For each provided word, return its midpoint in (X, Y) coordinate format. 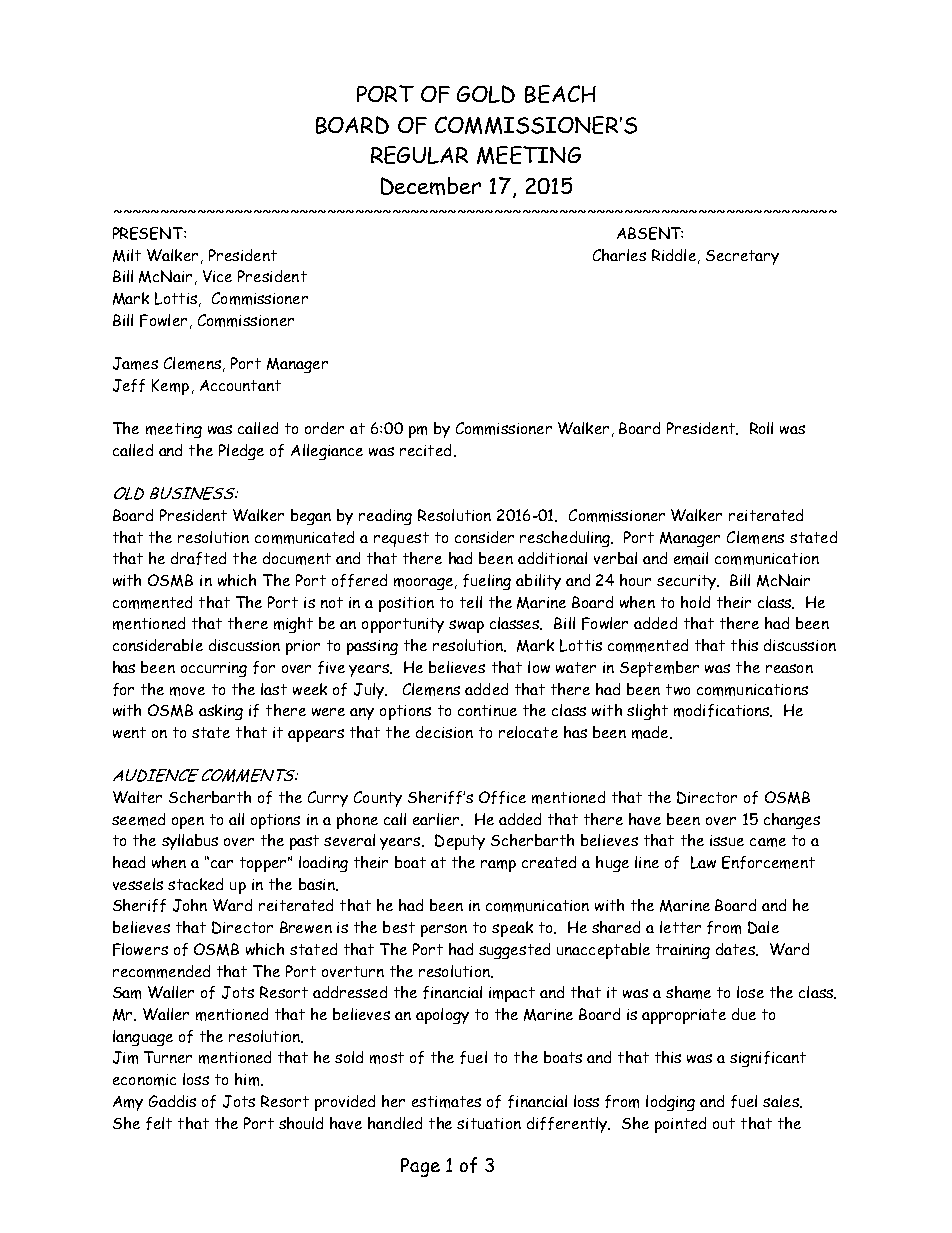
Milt (127, 255)
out (724, 1123)
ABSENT (650, 233)
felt (159, 1123)
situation (489, 1123)
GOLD (486, 94)
